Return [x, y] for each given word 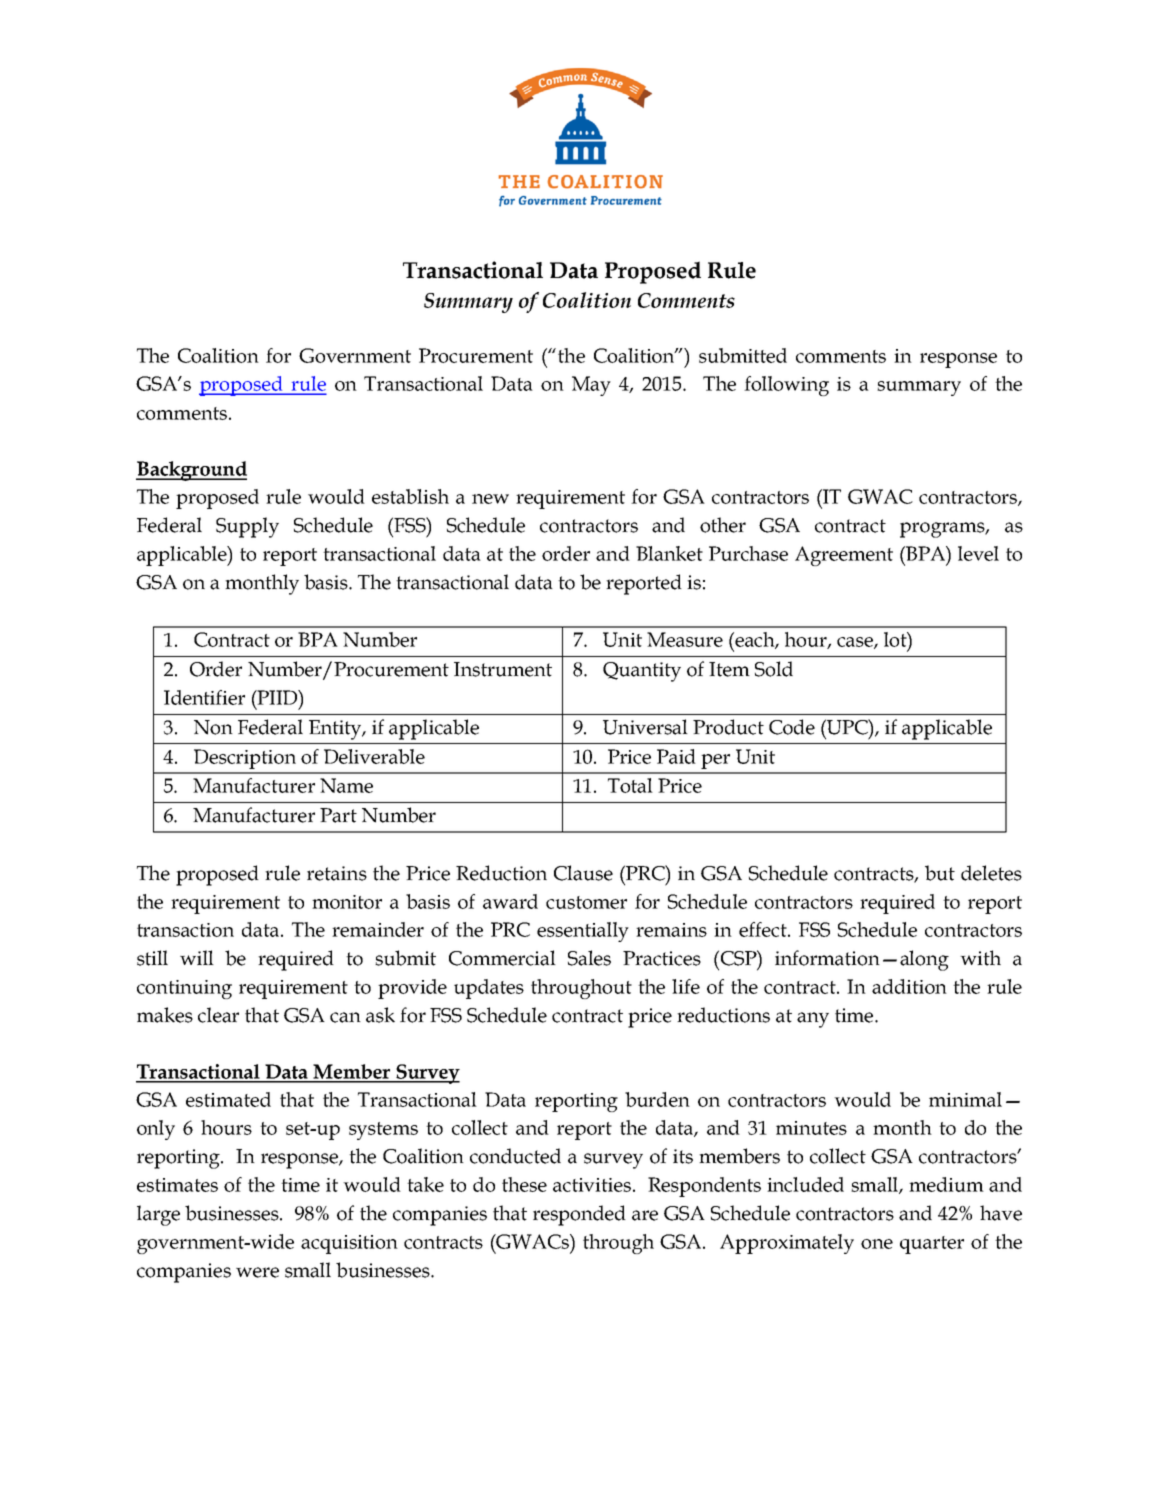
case [856, 643]
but [940, 873]
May [591, 386]
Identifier [204, 697]
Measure [685, 639]
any [813, 1020]
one [877, 1244]
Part [338, 815]
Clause [583, 873]
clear [218, 1015]
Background [191, 471]
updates [489, 989]
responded [579, 1215]
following [786, 386]
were [257, 1272]
